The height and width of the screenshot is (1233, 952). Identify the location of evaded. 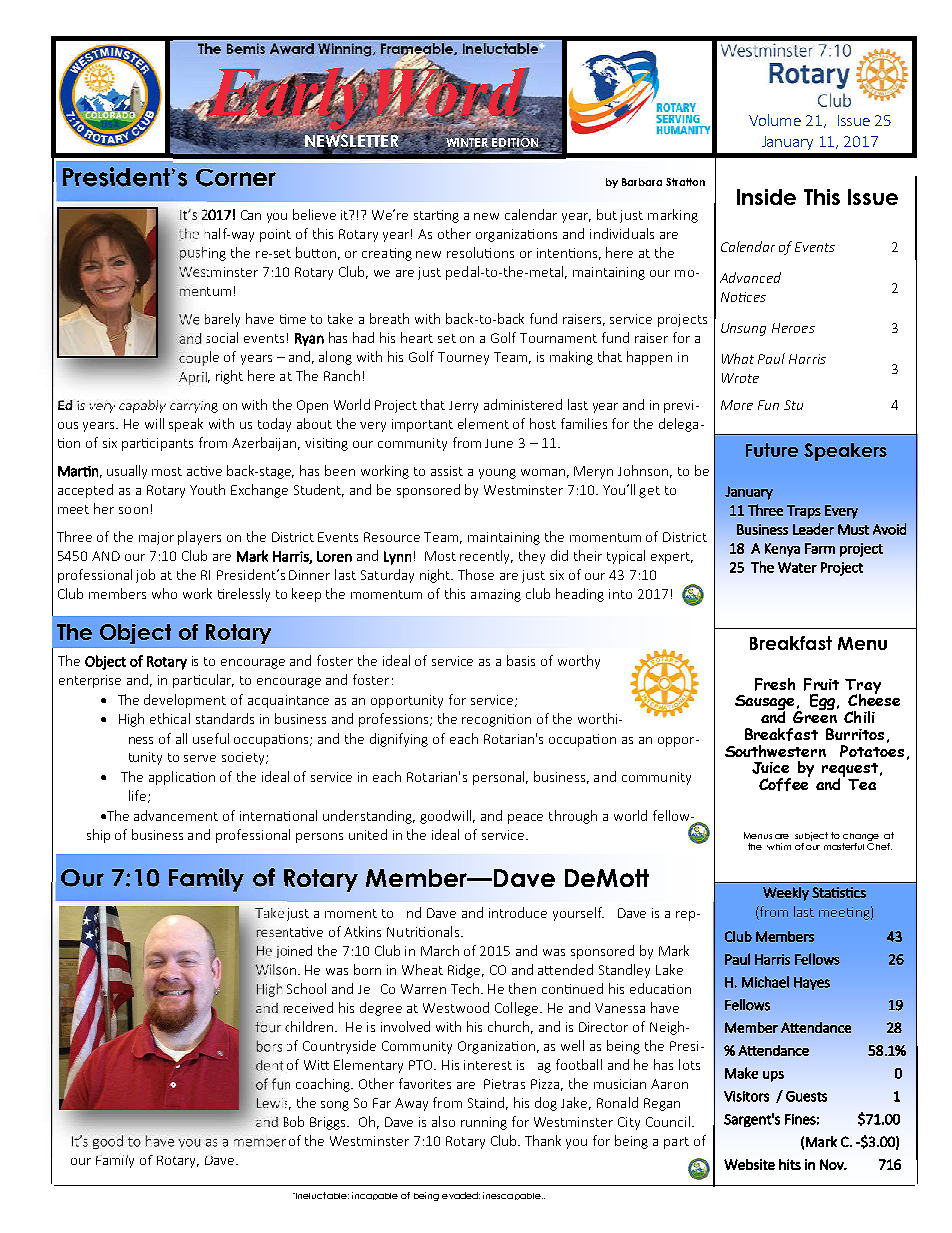
(461, 1195).
